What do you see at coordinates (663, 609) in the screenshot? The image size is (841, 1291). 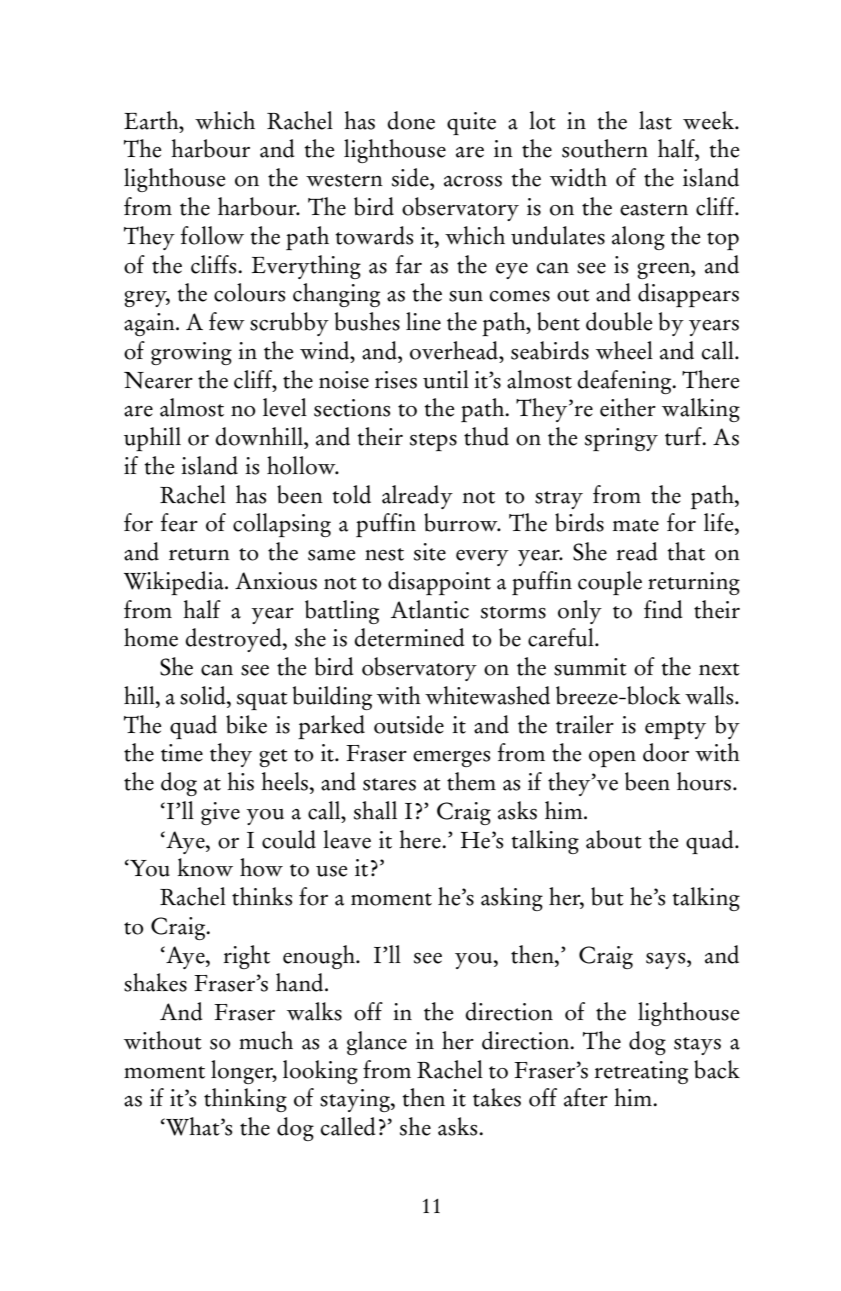 I see `find` at bounding box center [663, 609].
